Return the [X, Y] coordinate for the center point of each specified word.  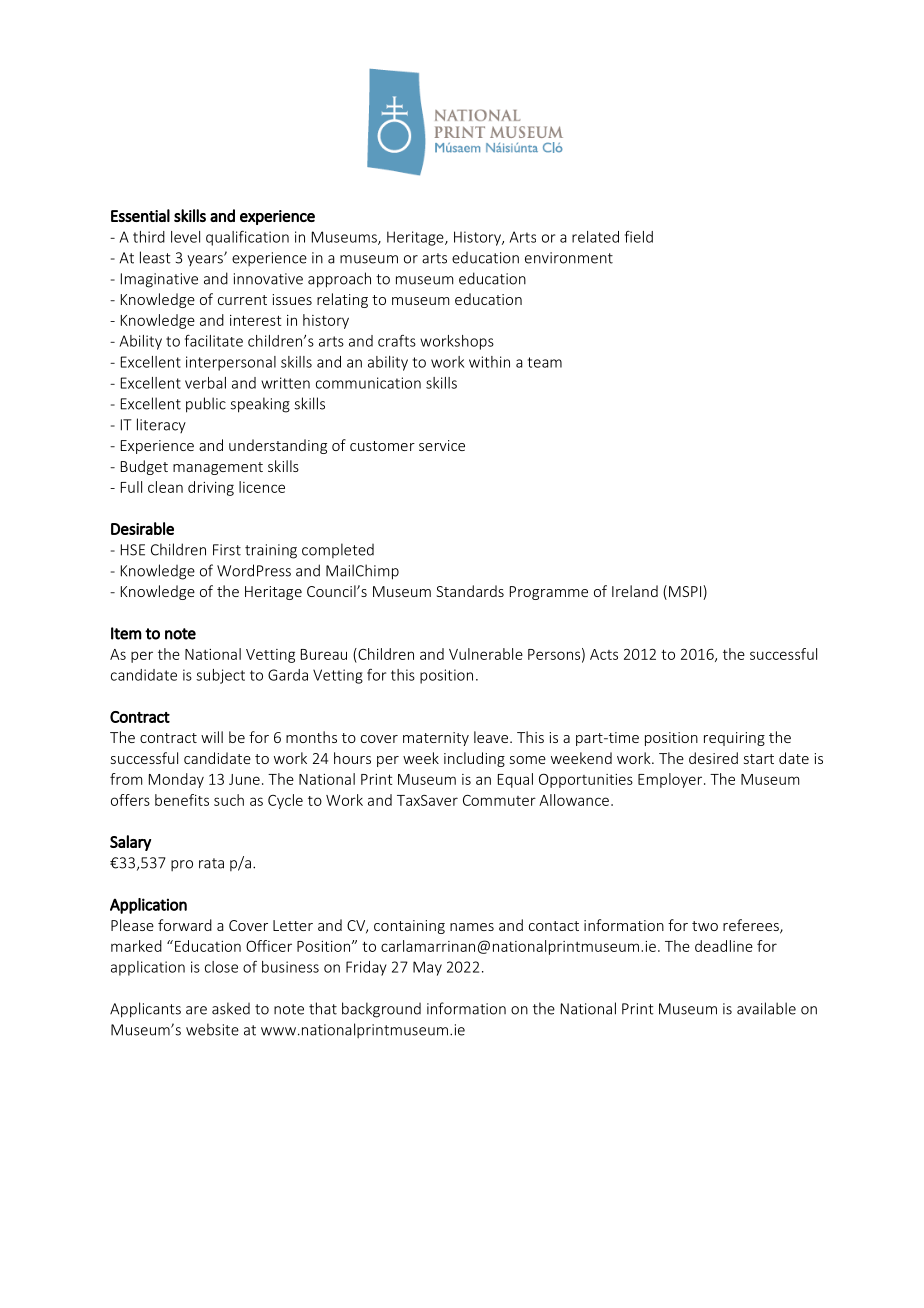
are [196, 1010]
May [427, 968]
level [185, 237]
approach [339, 280]
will [212, 737]
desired [713, 758]
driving [211, 488]
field [639, 236]
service [442, 445]
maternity [436, 739]
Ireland [635, 591]
